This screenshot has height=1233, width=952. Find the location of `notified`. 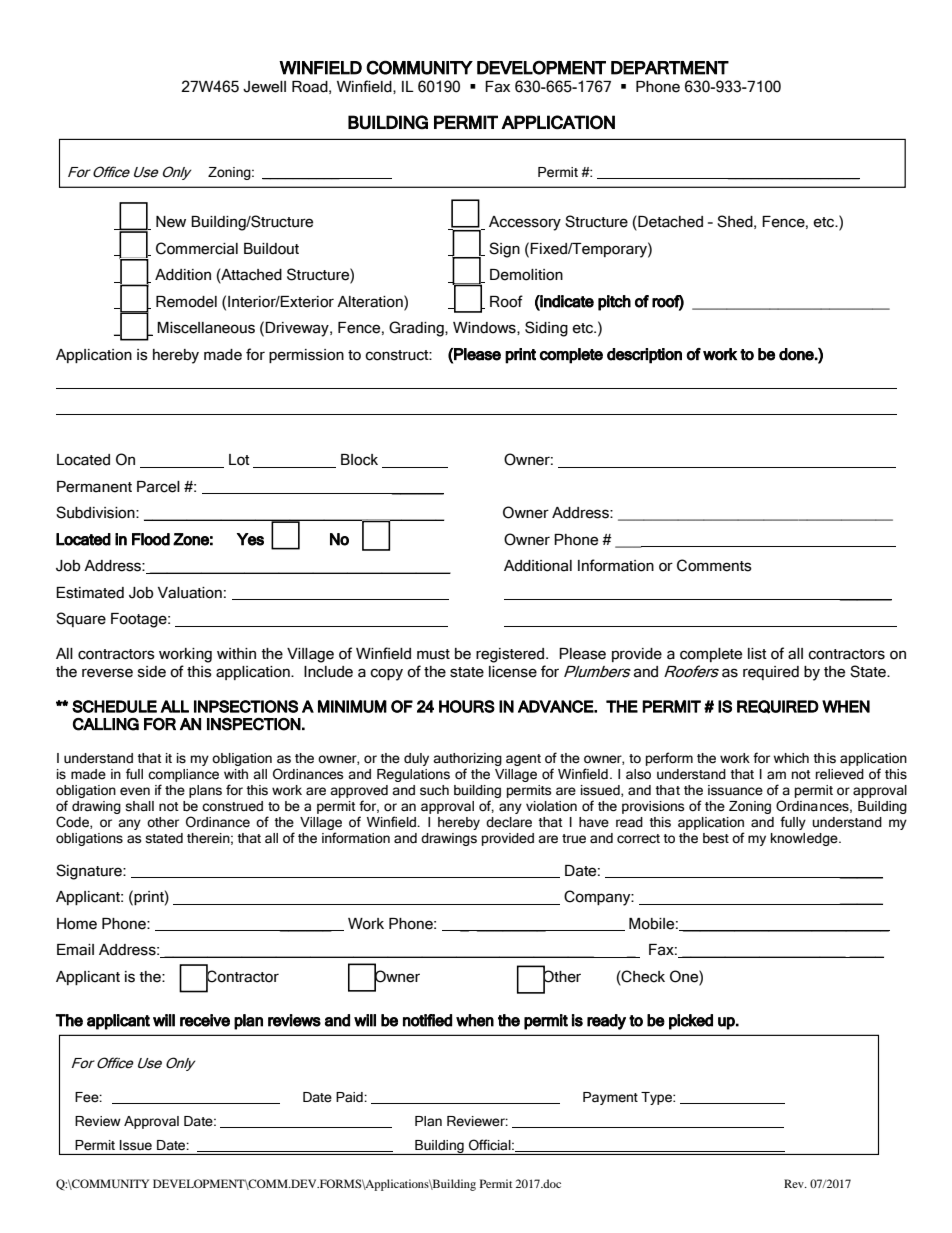

notified is located at coordinates (427, 1020).
